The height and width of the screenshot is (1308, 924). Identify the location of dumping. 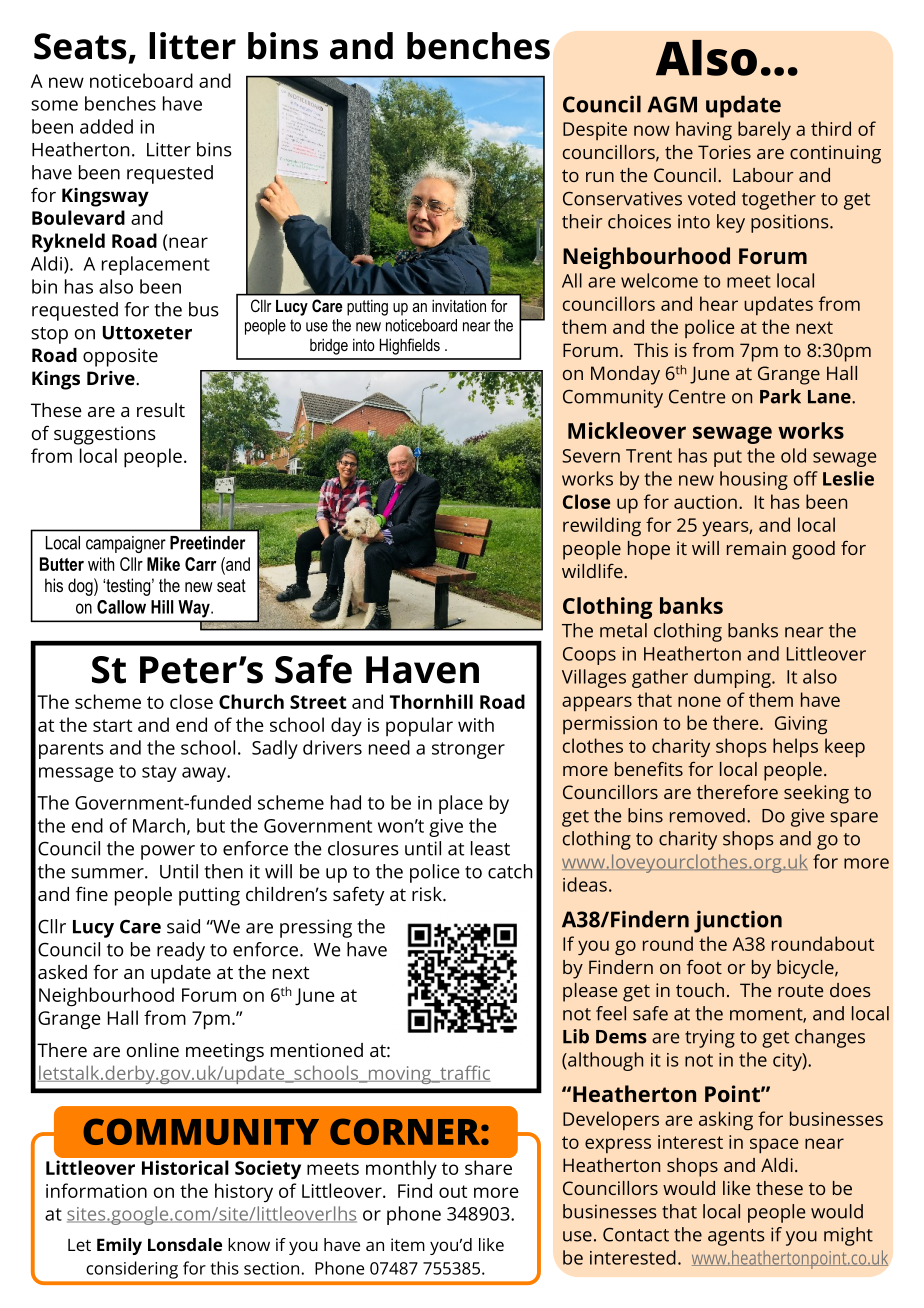
(733, 678).
